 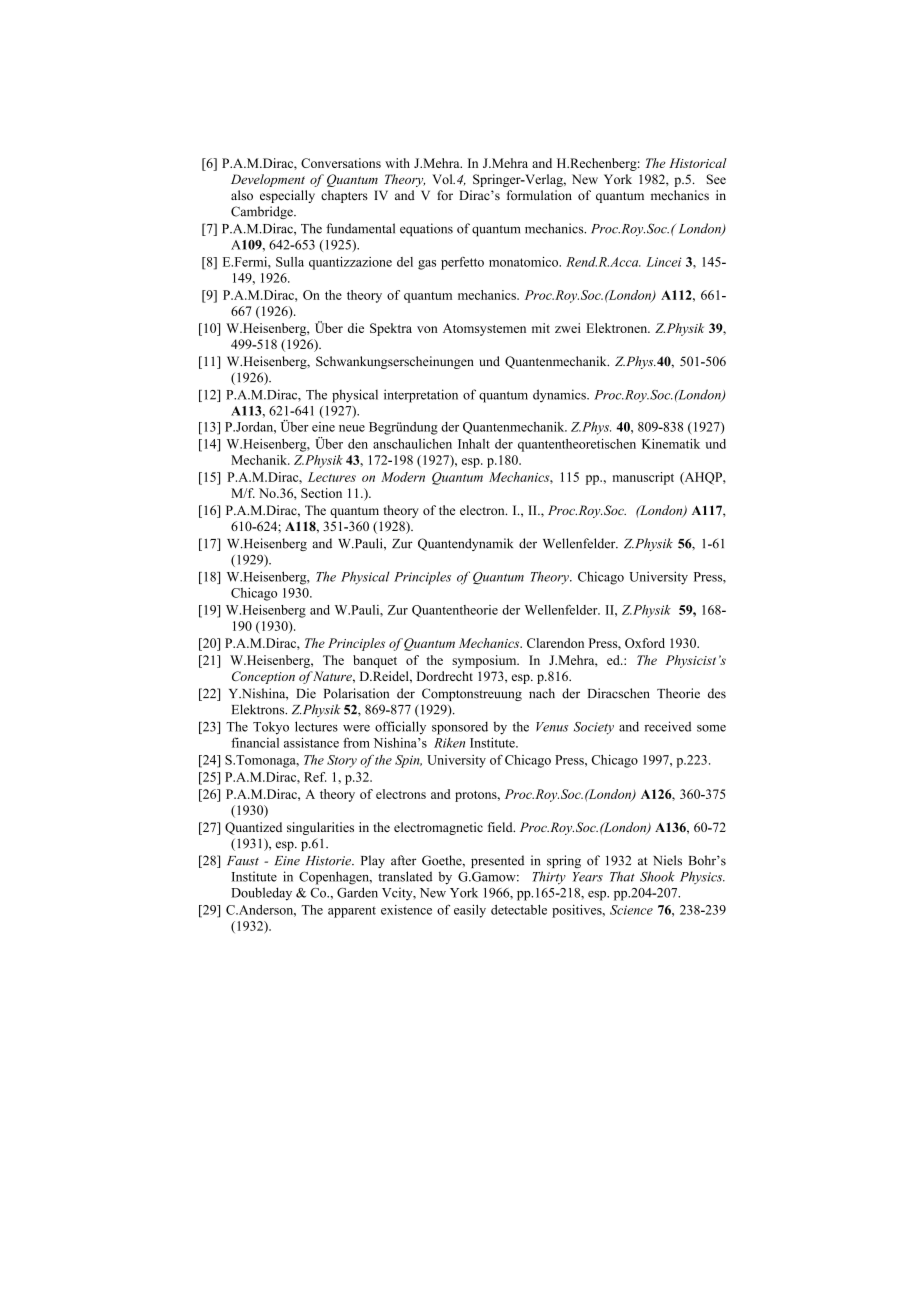 What do you see at coordinates (667, 726) in the document?
I see `received` at bounding box center [667, 726].
